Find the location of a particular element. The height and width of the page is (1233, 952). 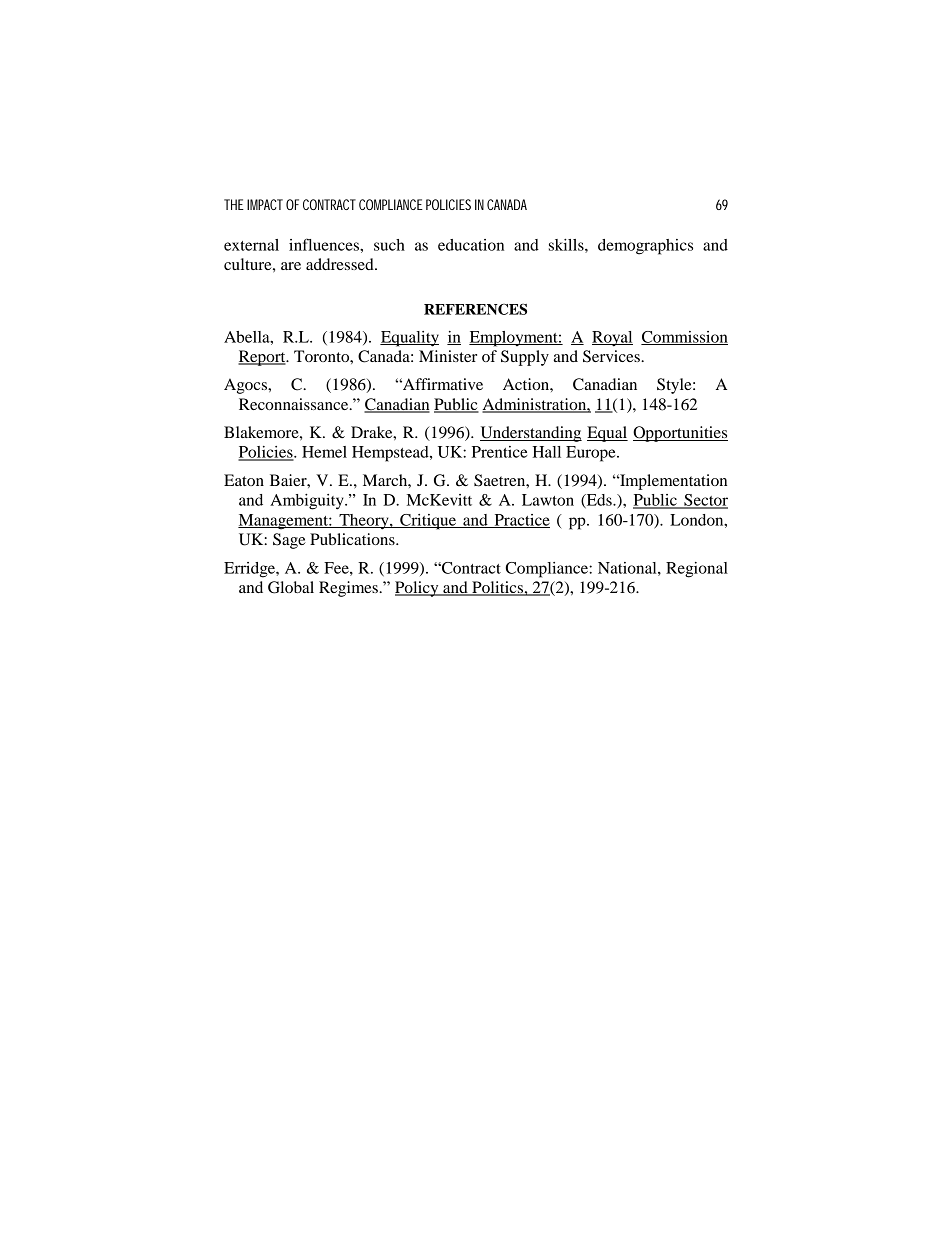

Opportunities is located at coordinates (680, 434).
